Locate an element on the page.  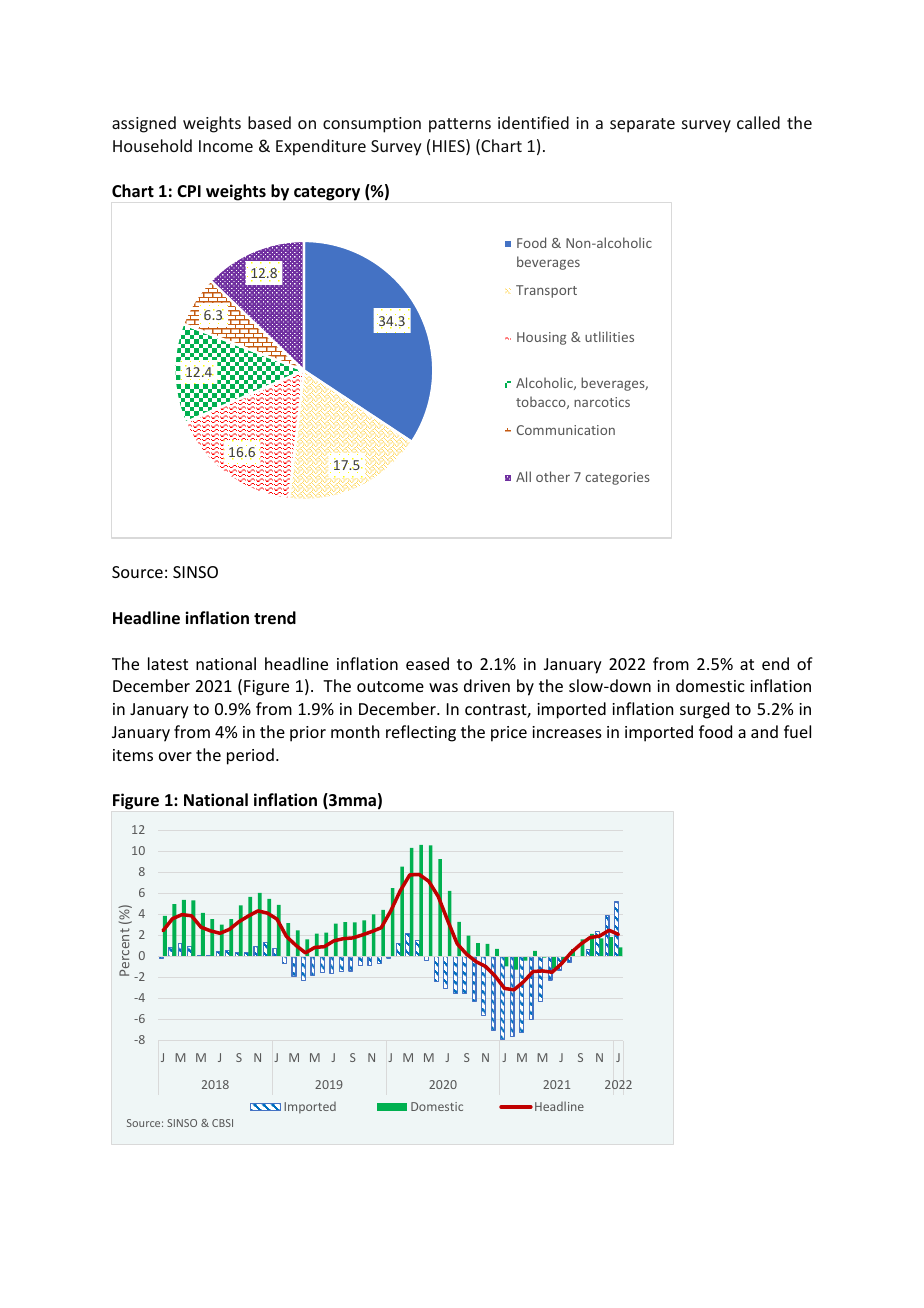
Income is located at coordinates (226, 146).
